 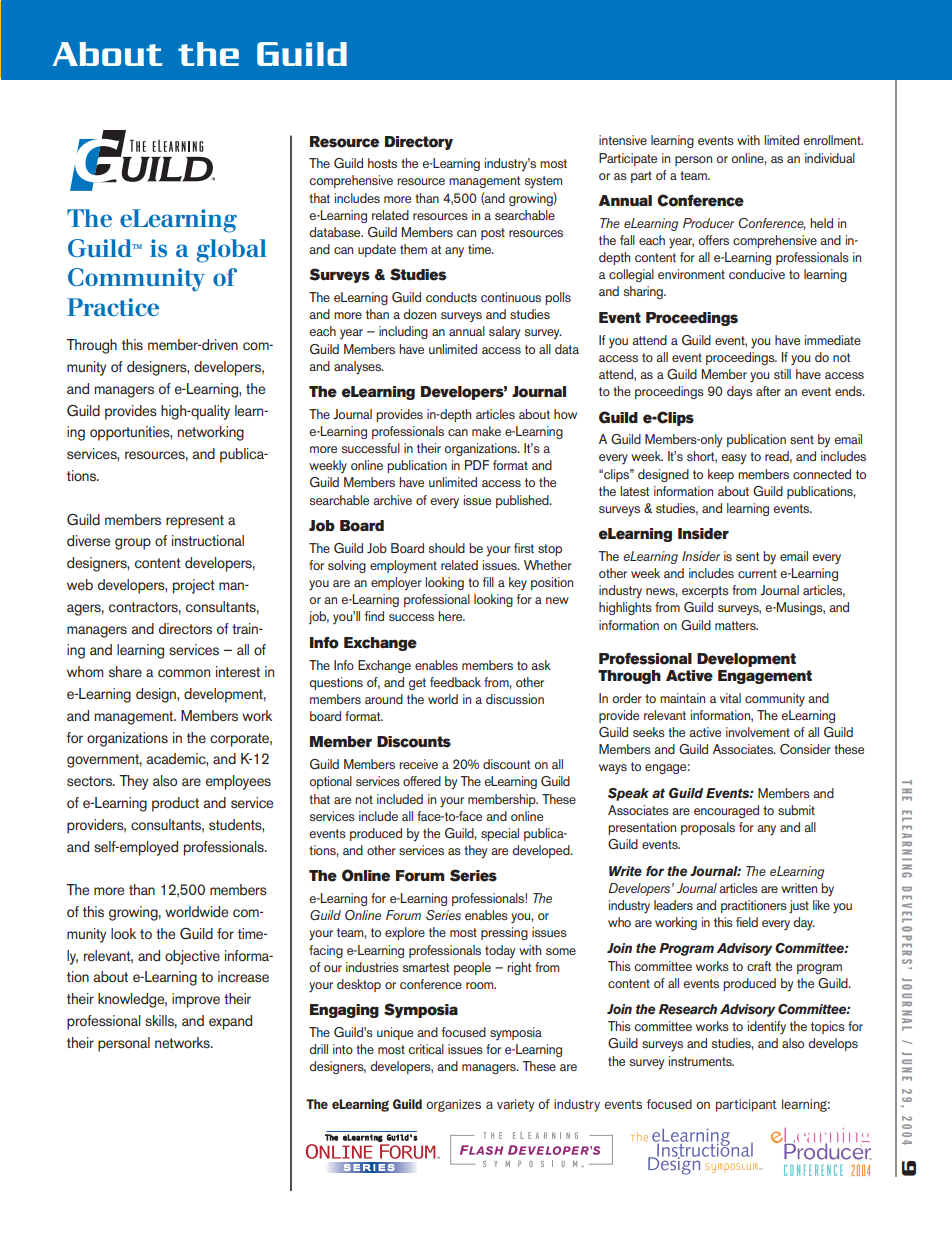 I want to click on Directory, so click(x=419, y=143).
